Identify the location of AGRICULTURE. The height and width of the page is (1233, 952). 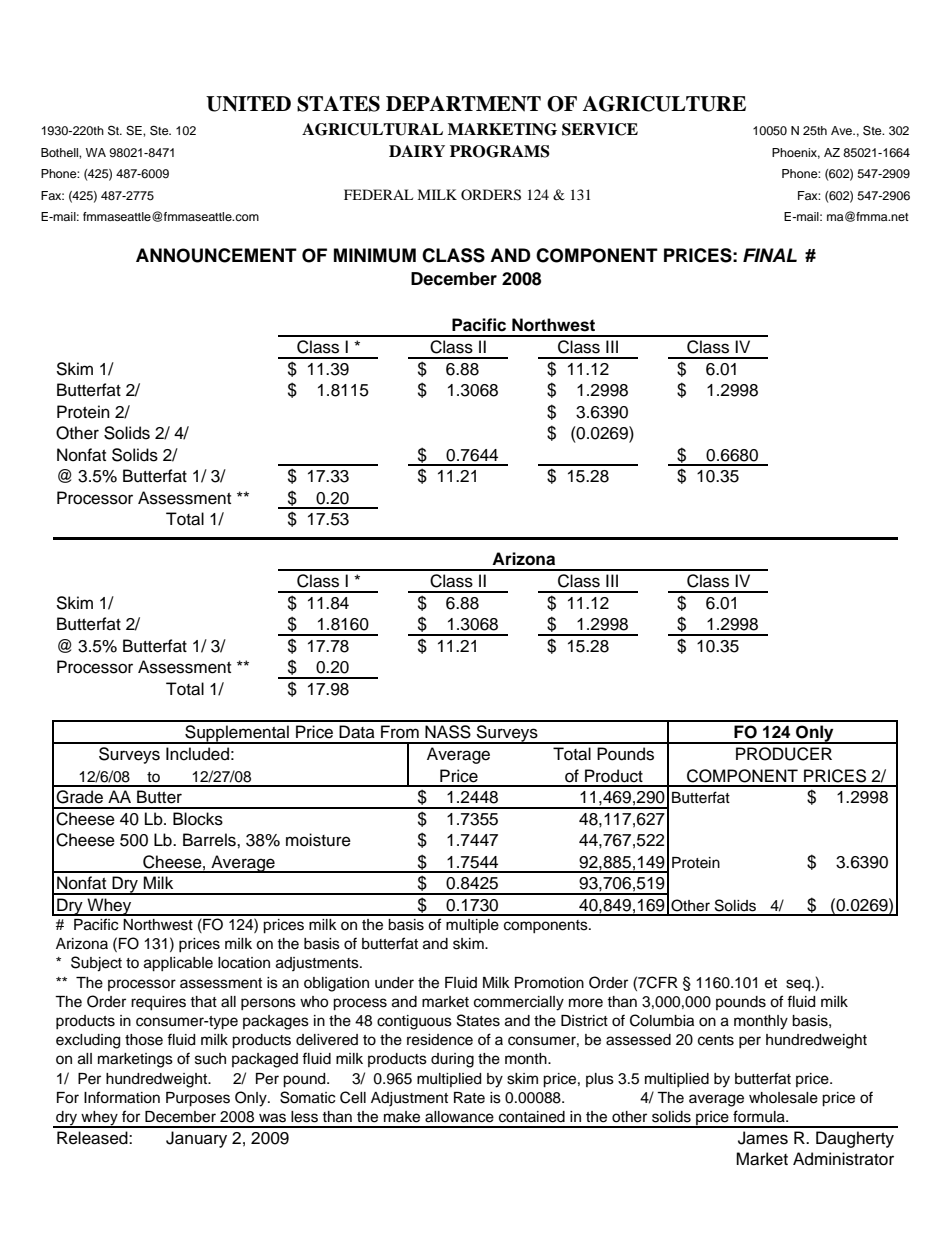
(664, 104).
